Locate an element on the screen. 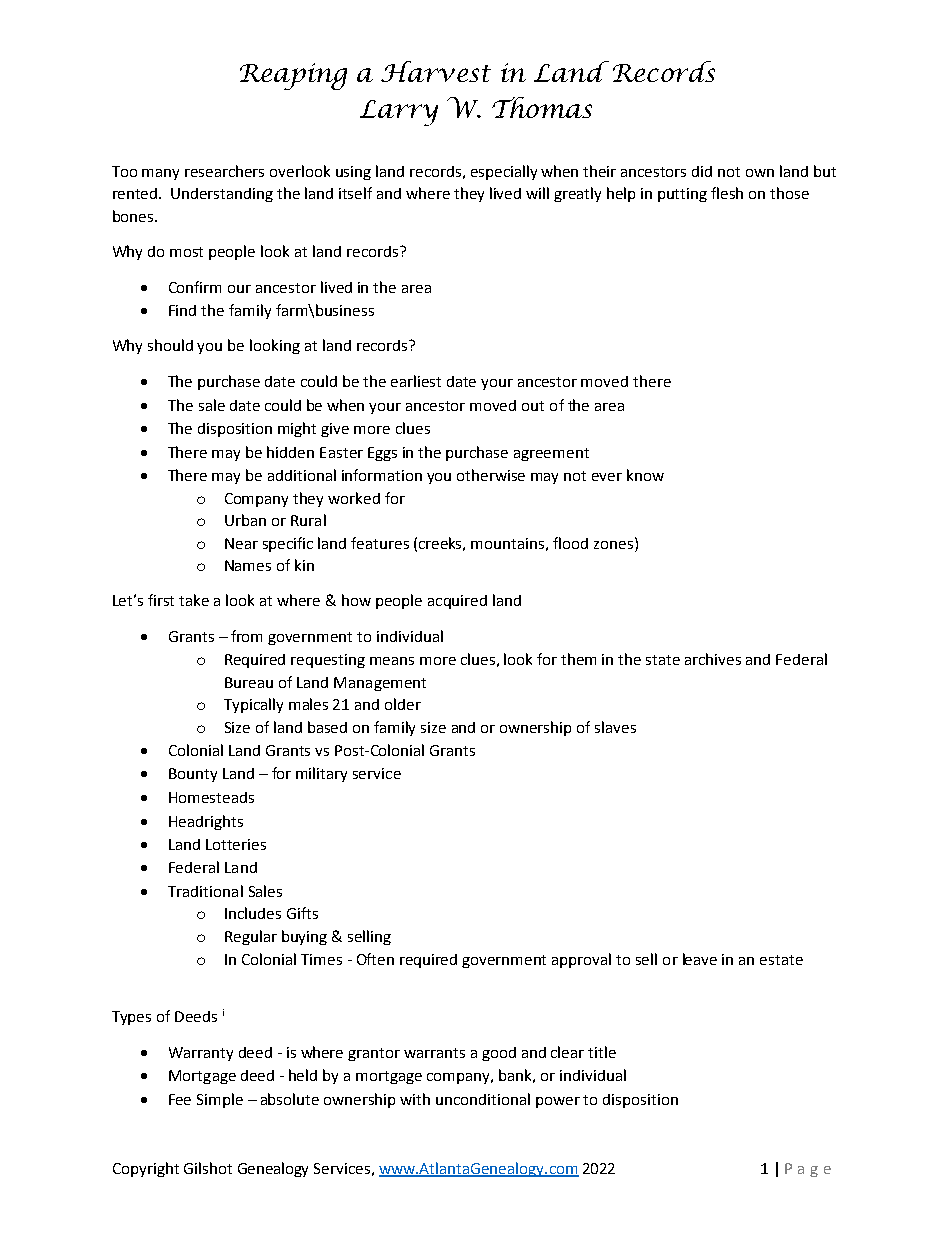  Thomas is located at coordinates (542, 107).
